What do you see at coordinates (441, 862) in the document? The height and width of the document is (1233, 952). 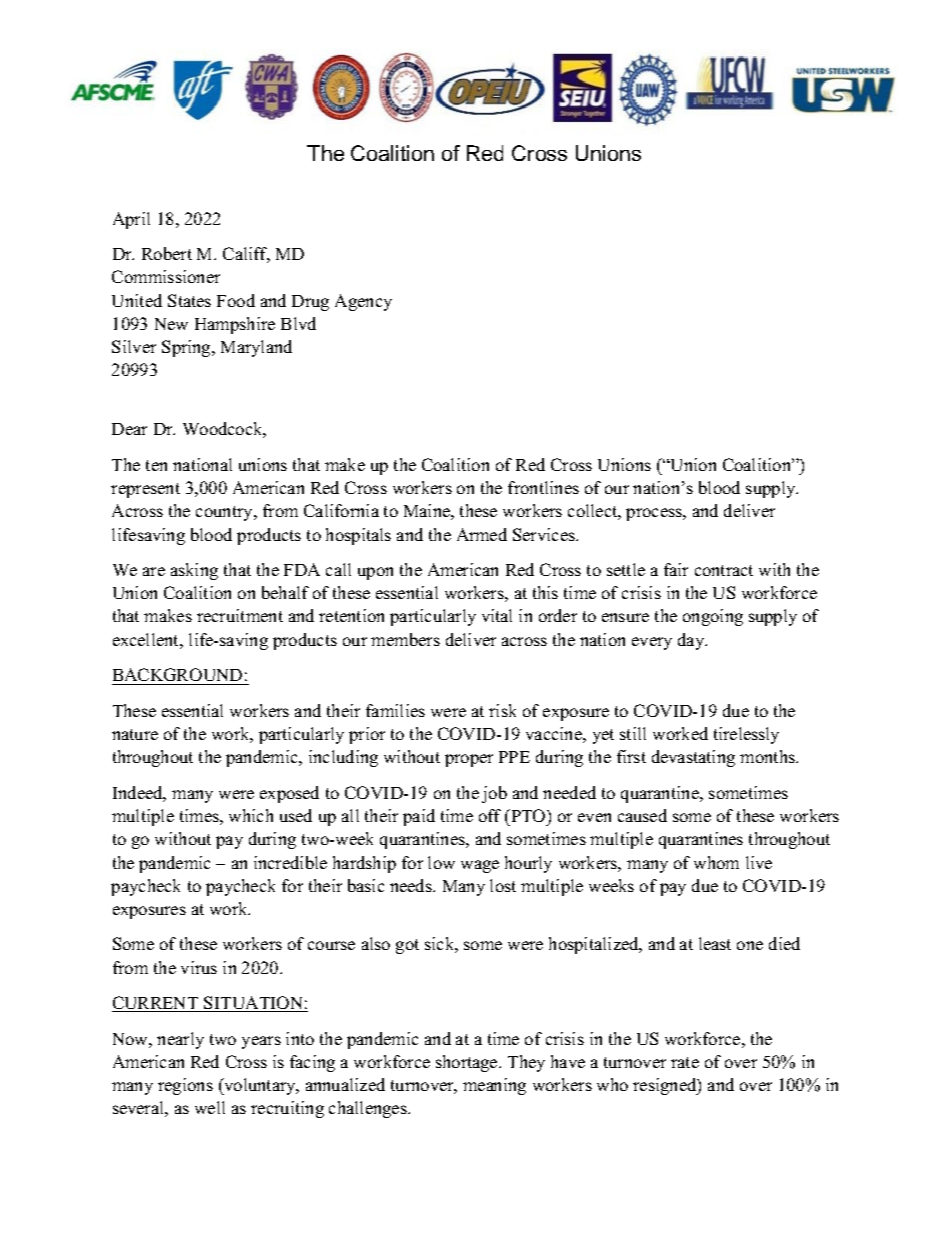 I see `low` at bounding box center [441, 862].
